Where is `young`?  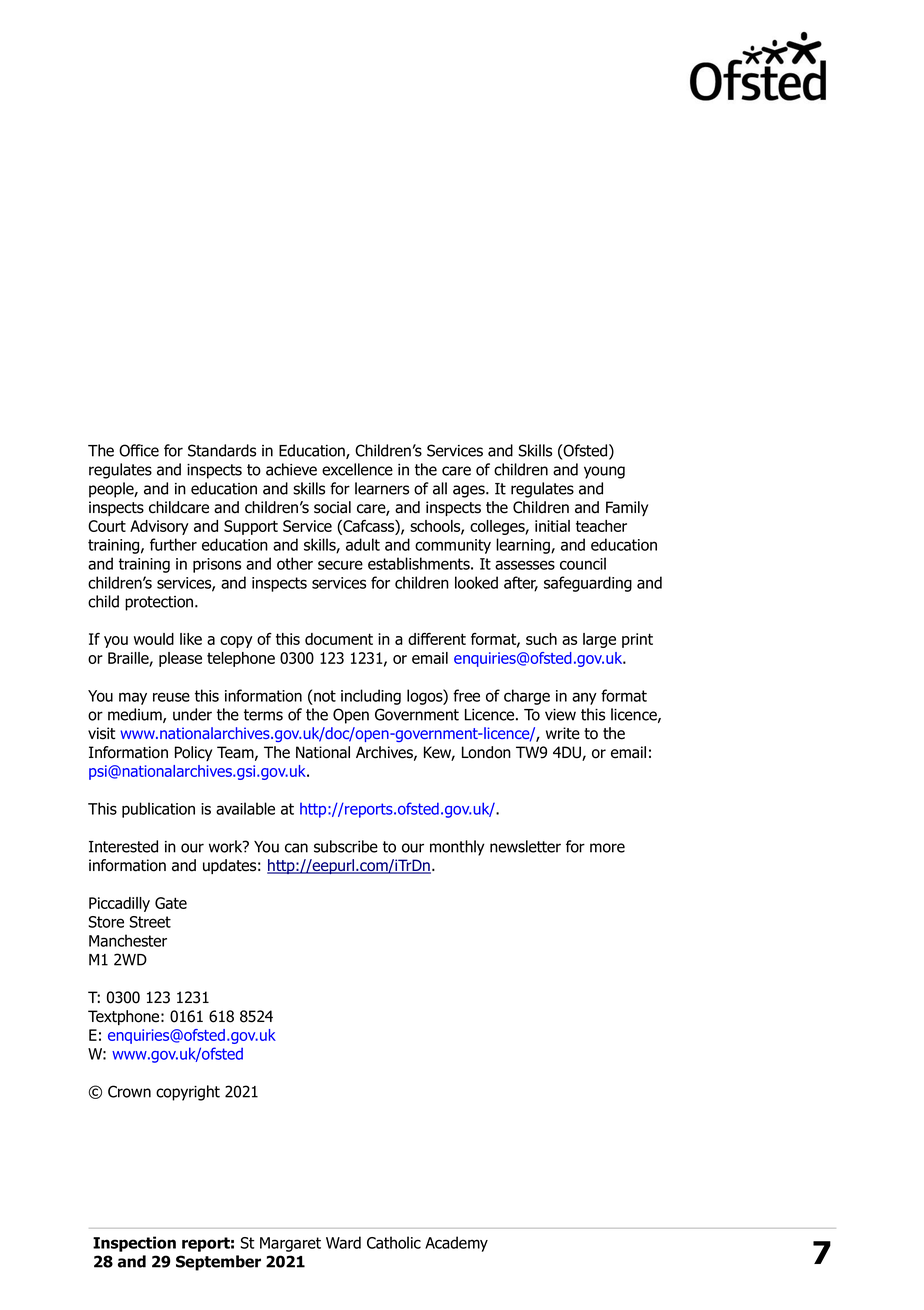 young is located at coordinates (604, 472).
